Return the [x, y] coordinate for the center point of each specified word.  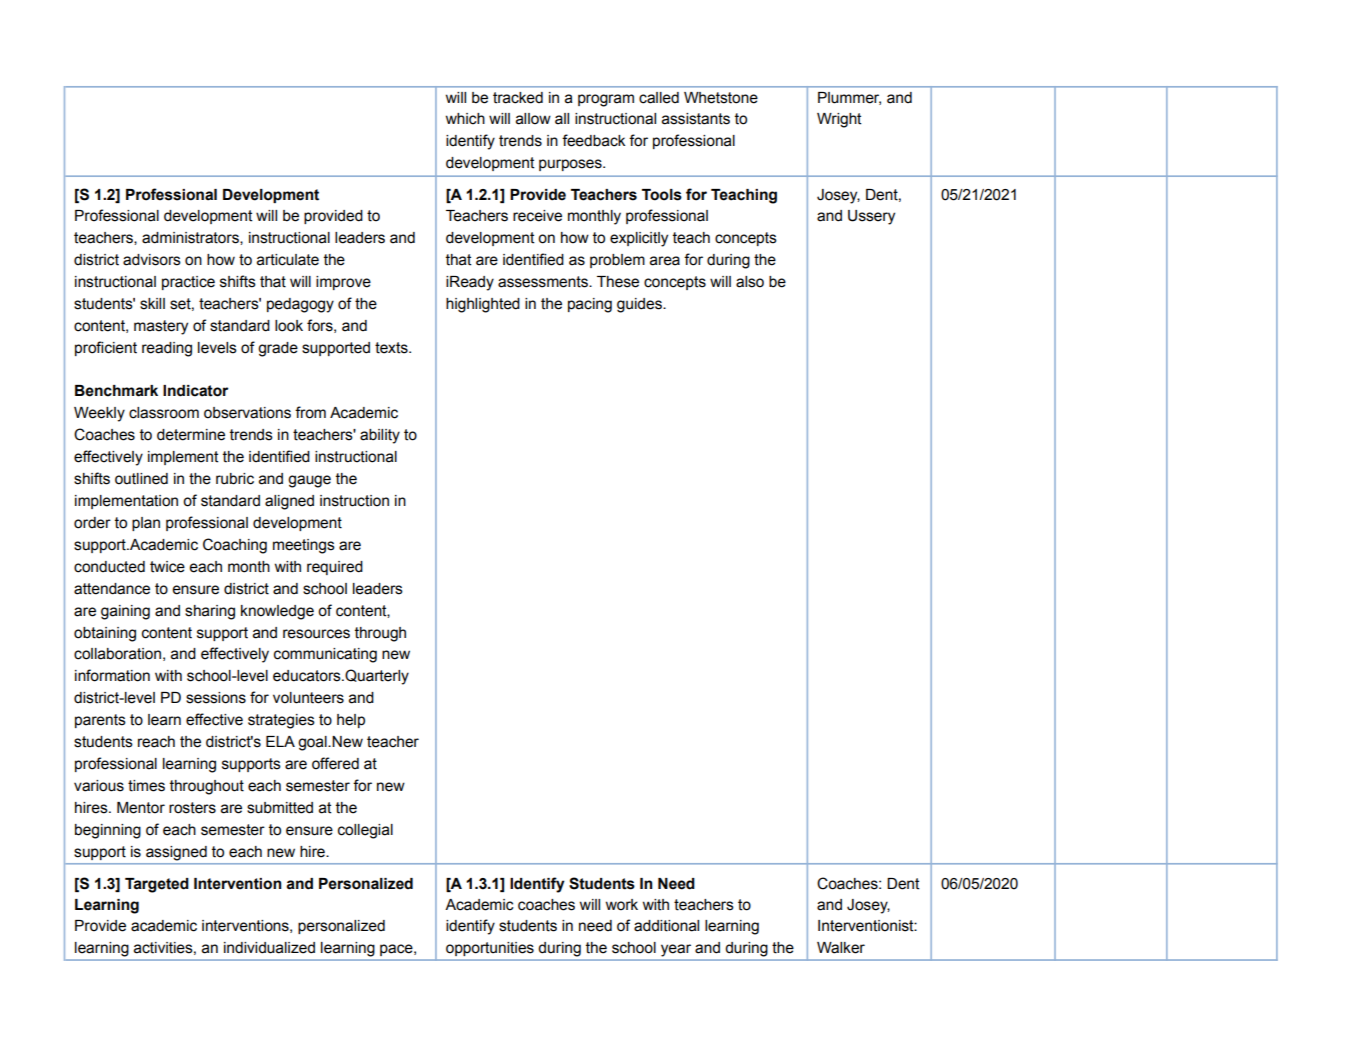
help [351, 721]
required [335, 568]
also [750, 282]
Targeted [157, 885]
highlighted [483, 305]
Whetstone [721, 98]
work [621, 905]
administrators [191, 238]
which [465, 119]
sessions [216, 698]
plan [146, 524]
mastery [161, 327]
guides [640, 305]
